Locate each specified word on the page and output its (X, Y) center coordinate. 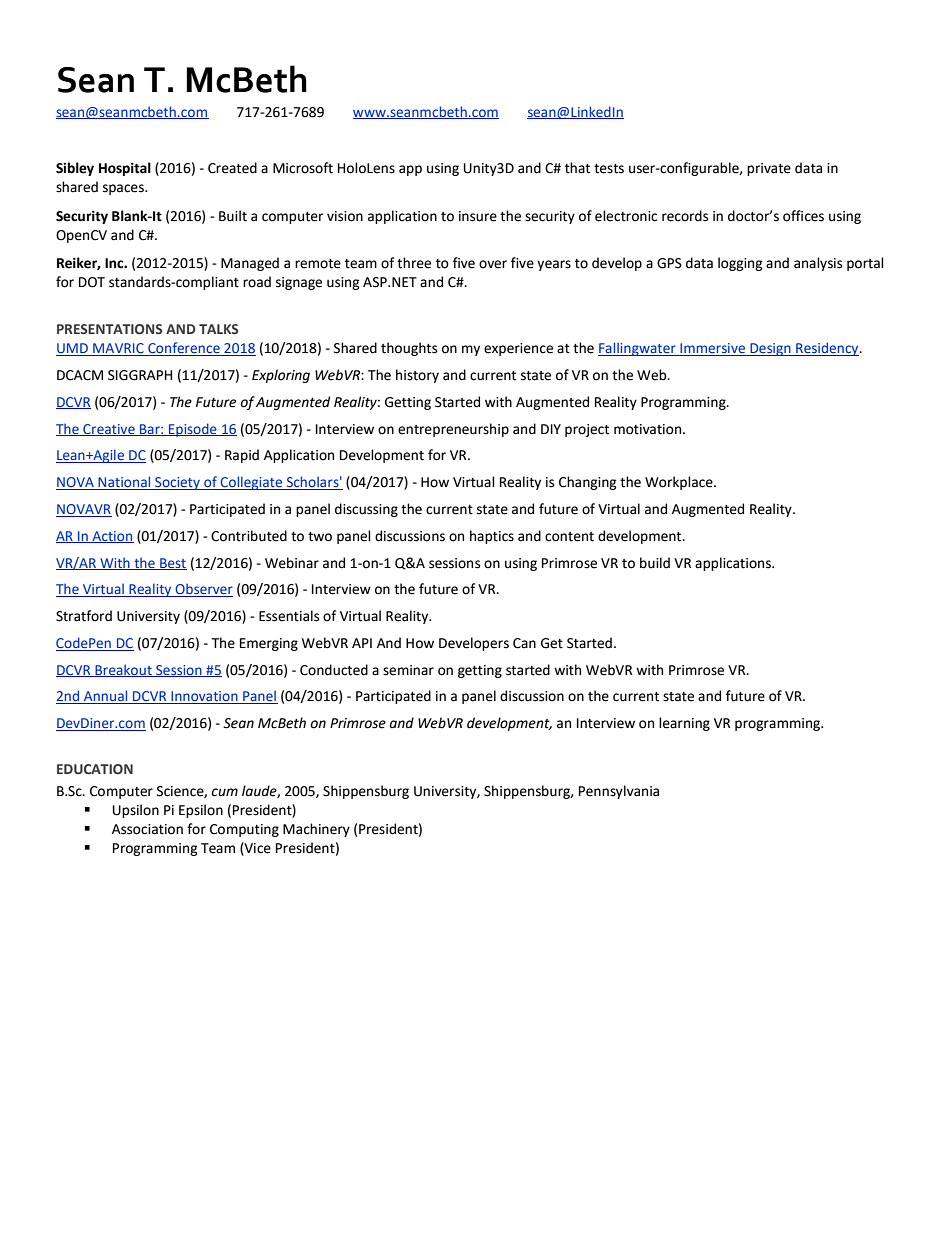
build (655, 563)
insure (478, 216)
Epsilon (201, 811)
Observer (203, 590)
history (417, 376)
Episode (193, 430)
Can (524, 643)
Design (770, 349)
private (769, 169)
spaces (124, 189)
